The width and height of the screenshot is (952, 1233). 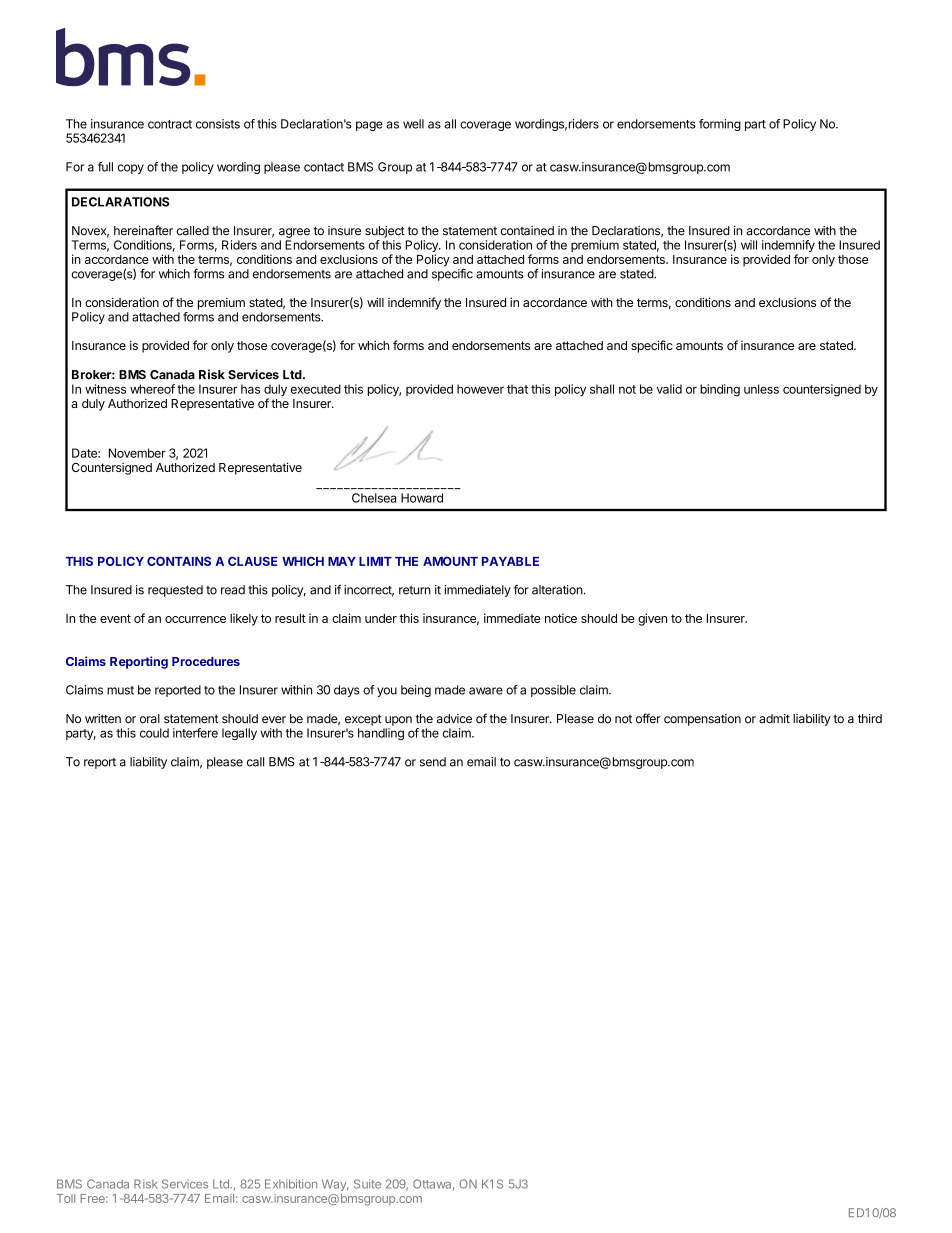 What do you see at coordinates (774, 719) in the screenshot?
I see `admit` at bounding box center [774, 719].
